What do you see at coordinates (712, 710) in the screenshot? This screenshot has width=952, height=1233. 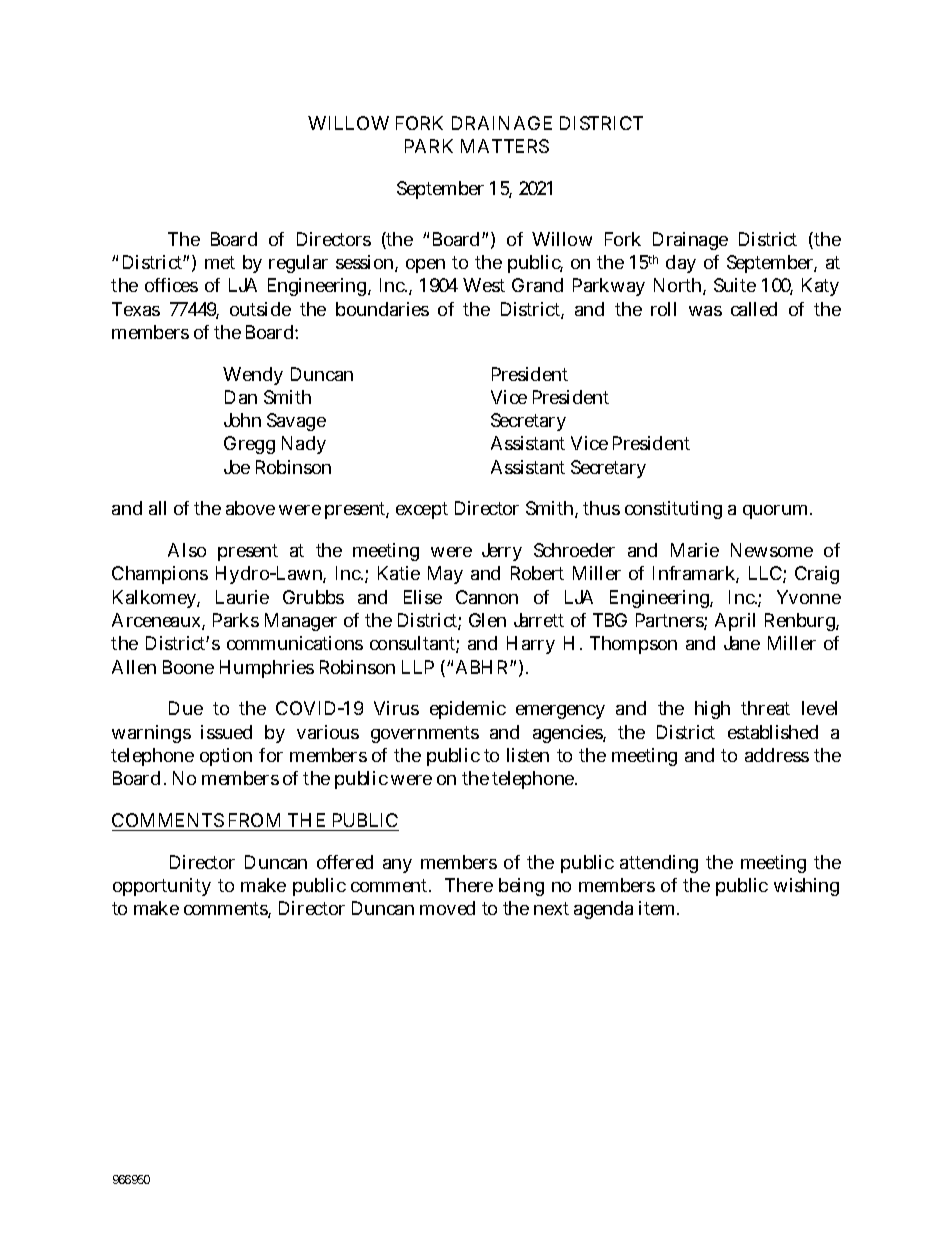 I see `high` at bounding box center [712, 710].
